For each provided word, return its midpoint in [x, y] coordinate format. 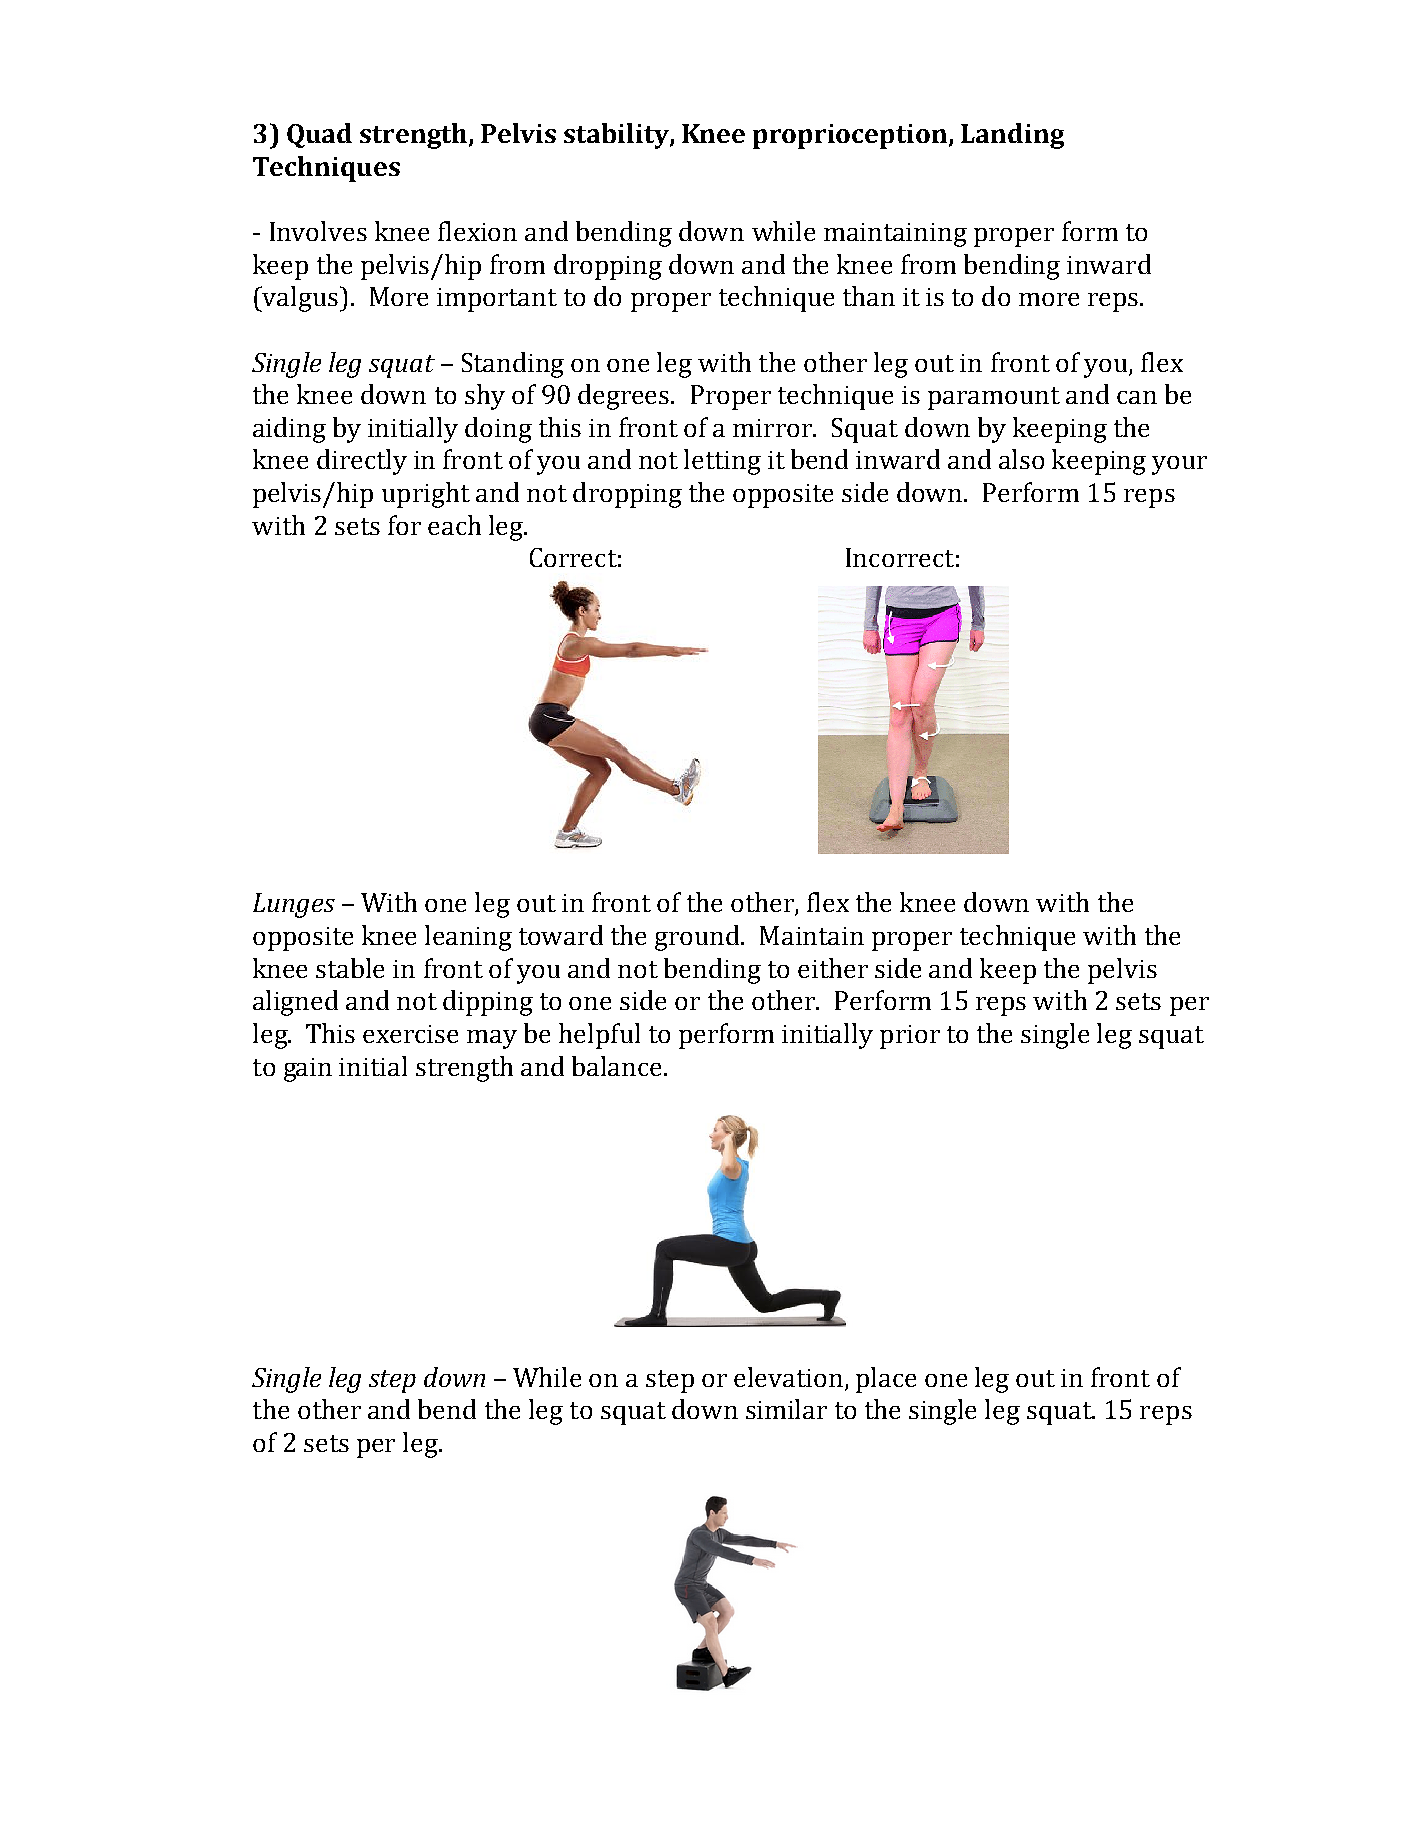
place [886, 1380]
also [1021, 459]
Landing [1012, 136]
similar [786, 1409]
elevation [788, 1377]
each [454, 525]
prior [910, 1037]
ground [699, 938]
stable [350, 968]
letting [722, 462]
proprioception [851, 136]
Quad [319, 135]
